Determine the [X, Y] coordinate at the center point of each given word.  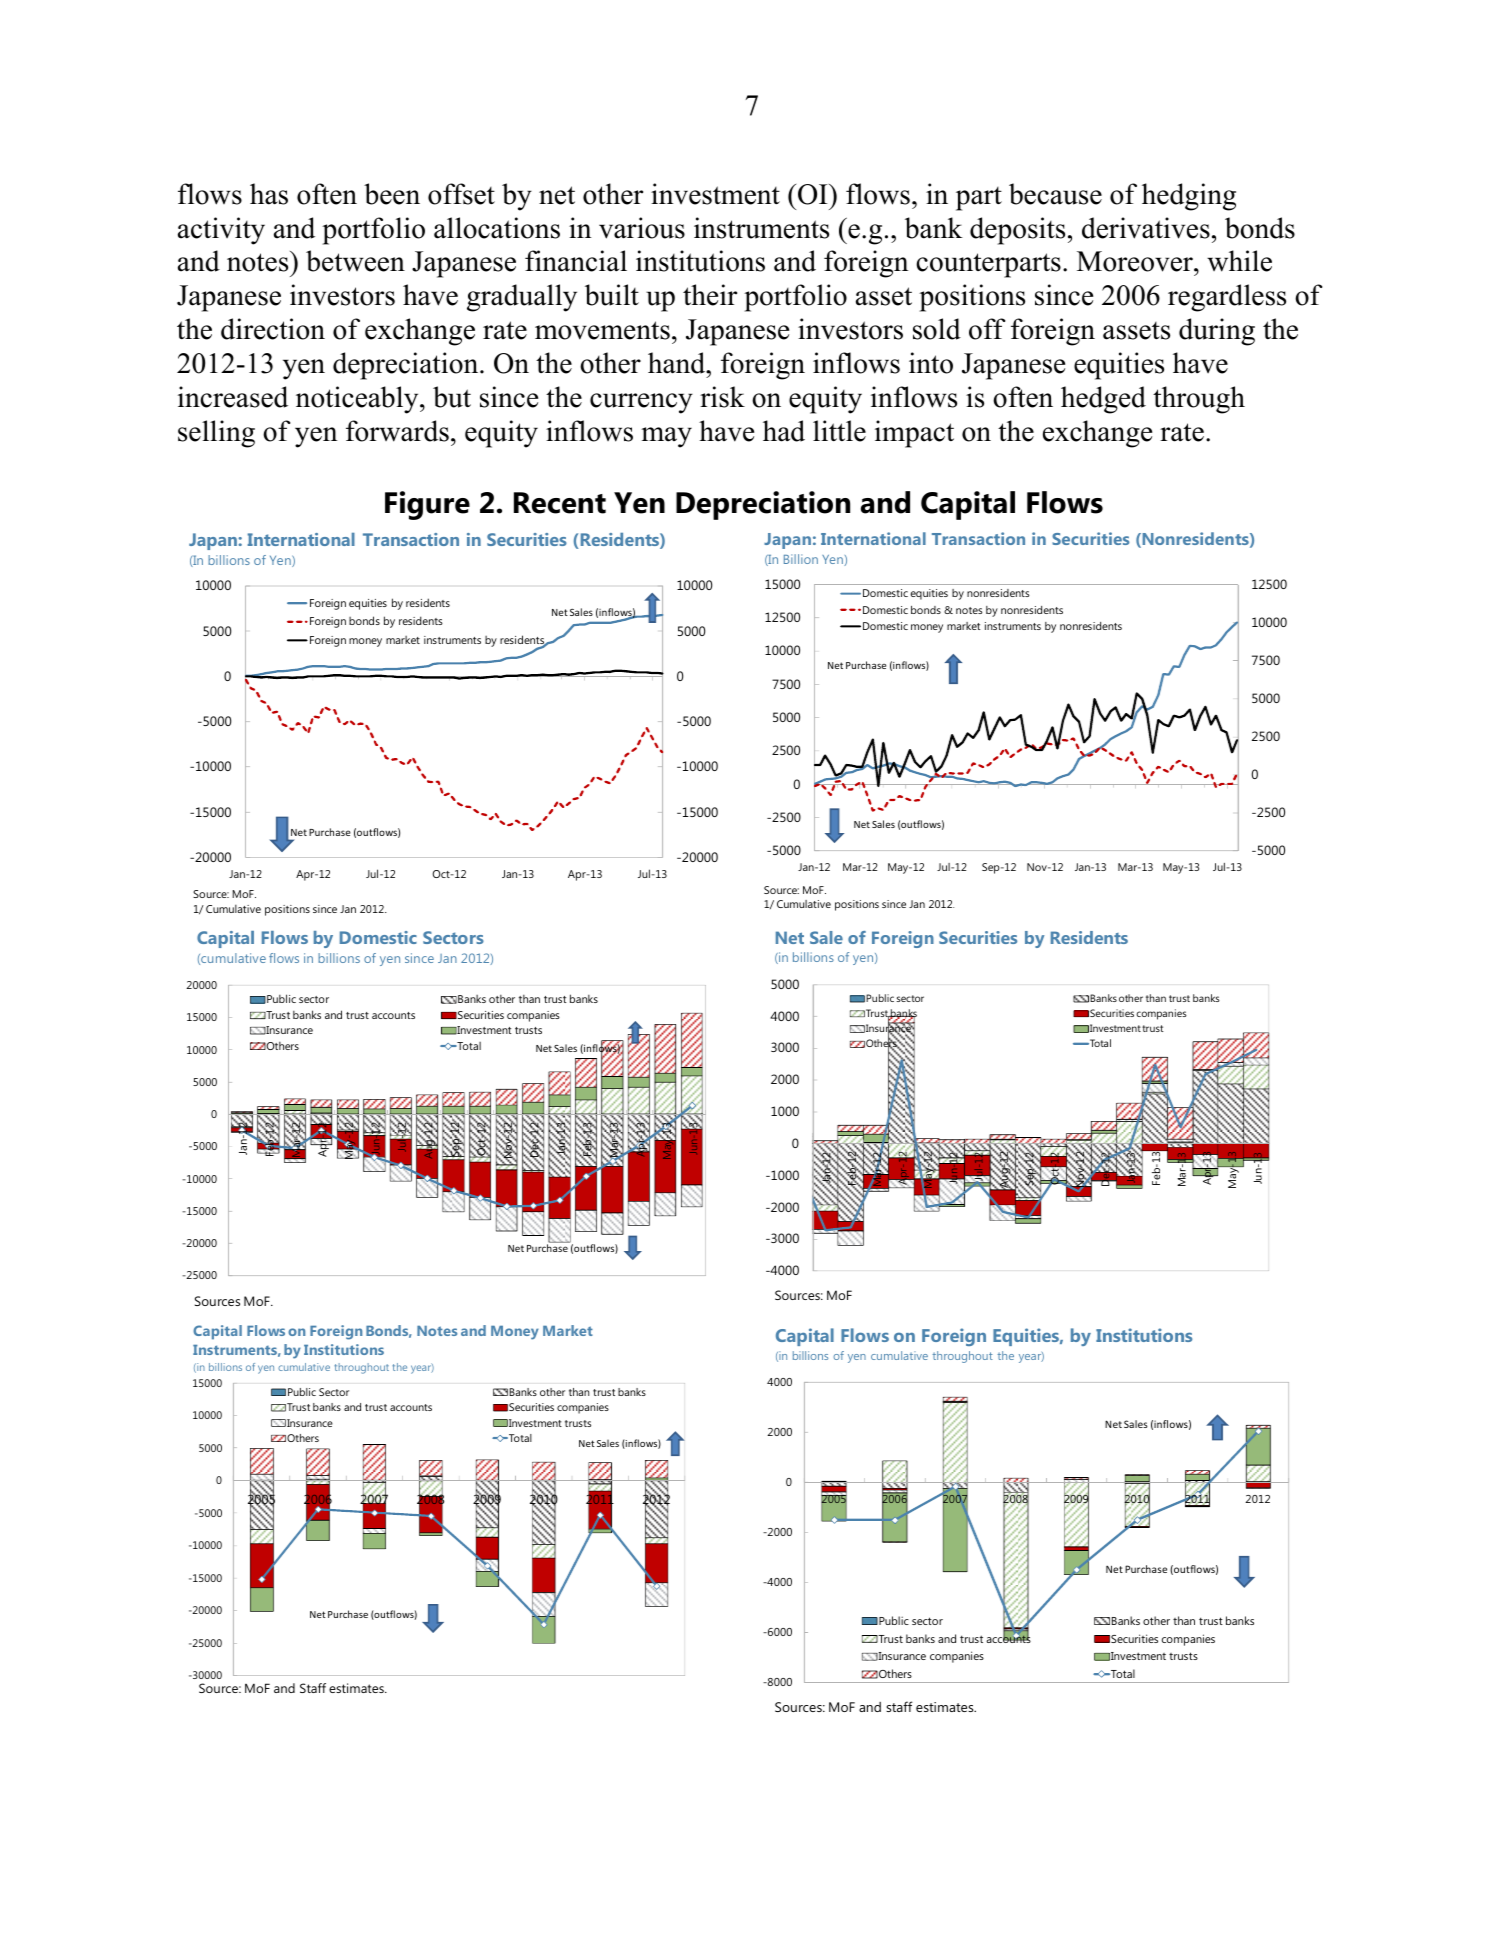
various [642, 228]
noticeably [358, 400]
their [710, 295]
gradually [522, 298]
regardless [1227, 298]
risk [722, 397]
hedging [1189, 197]
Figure [427, 505]
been [392, 194]
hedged [1103, 400]
